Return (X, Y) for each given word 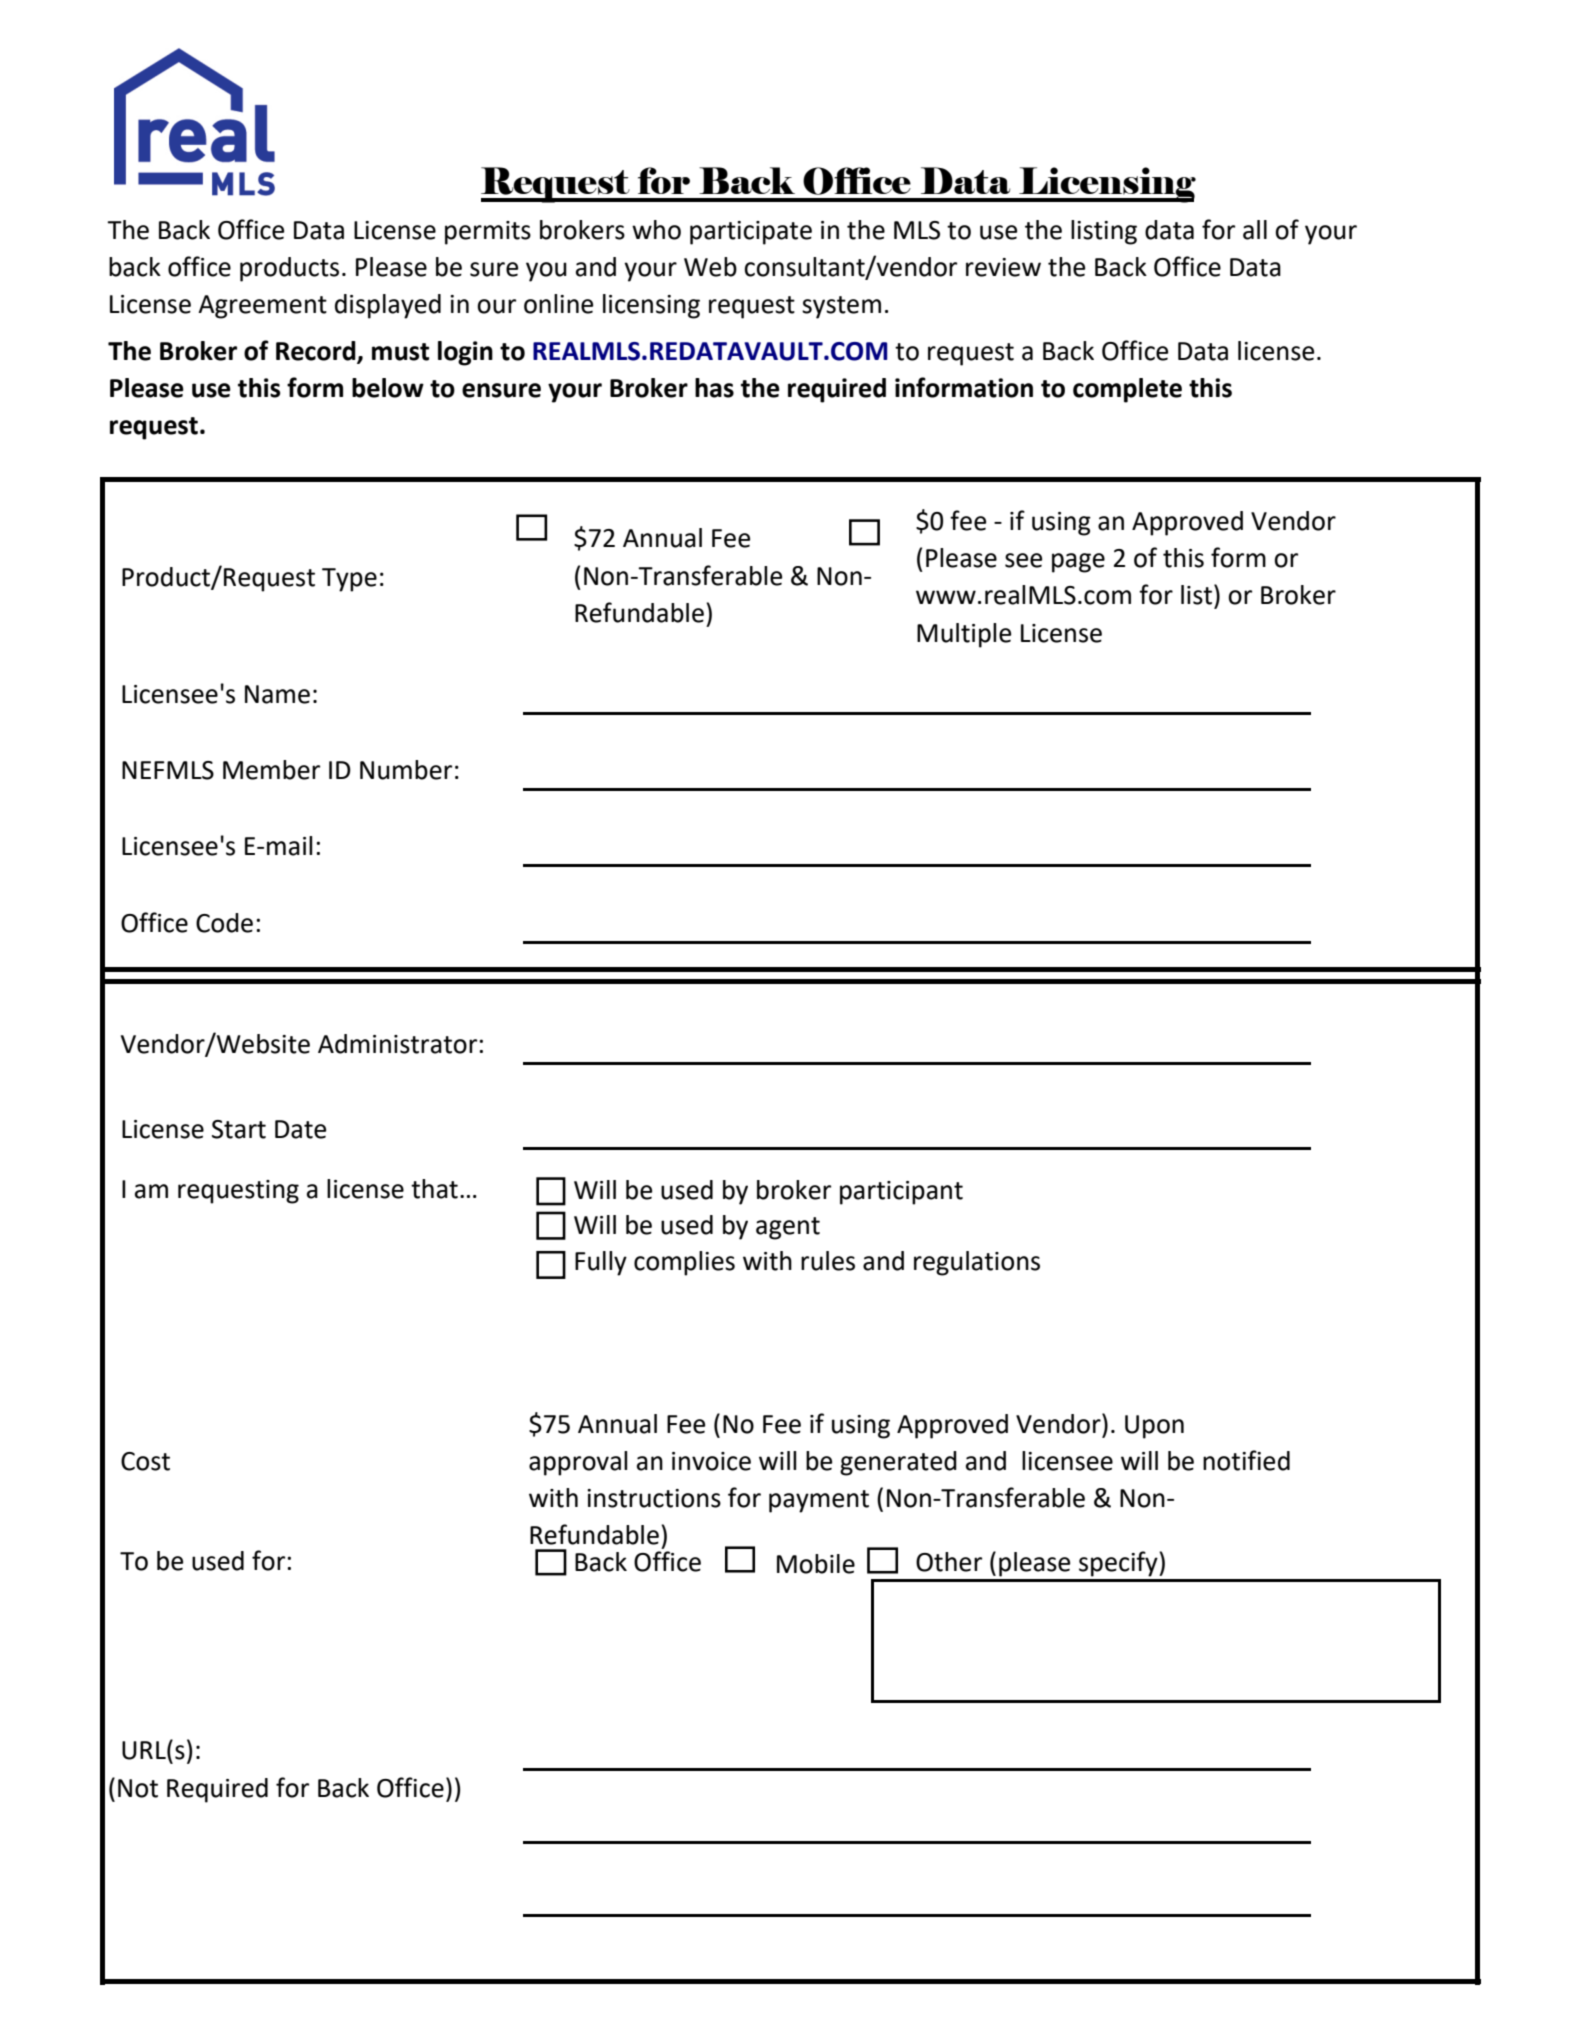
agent (788, 1228)
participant (901, 1193)
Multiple (964, 635)
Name (277, 694)
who (656, 230)
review (1003, 267)
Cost (145, 1461)
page (1078, 563)
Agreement (262, 307)
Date (300, 1129)
